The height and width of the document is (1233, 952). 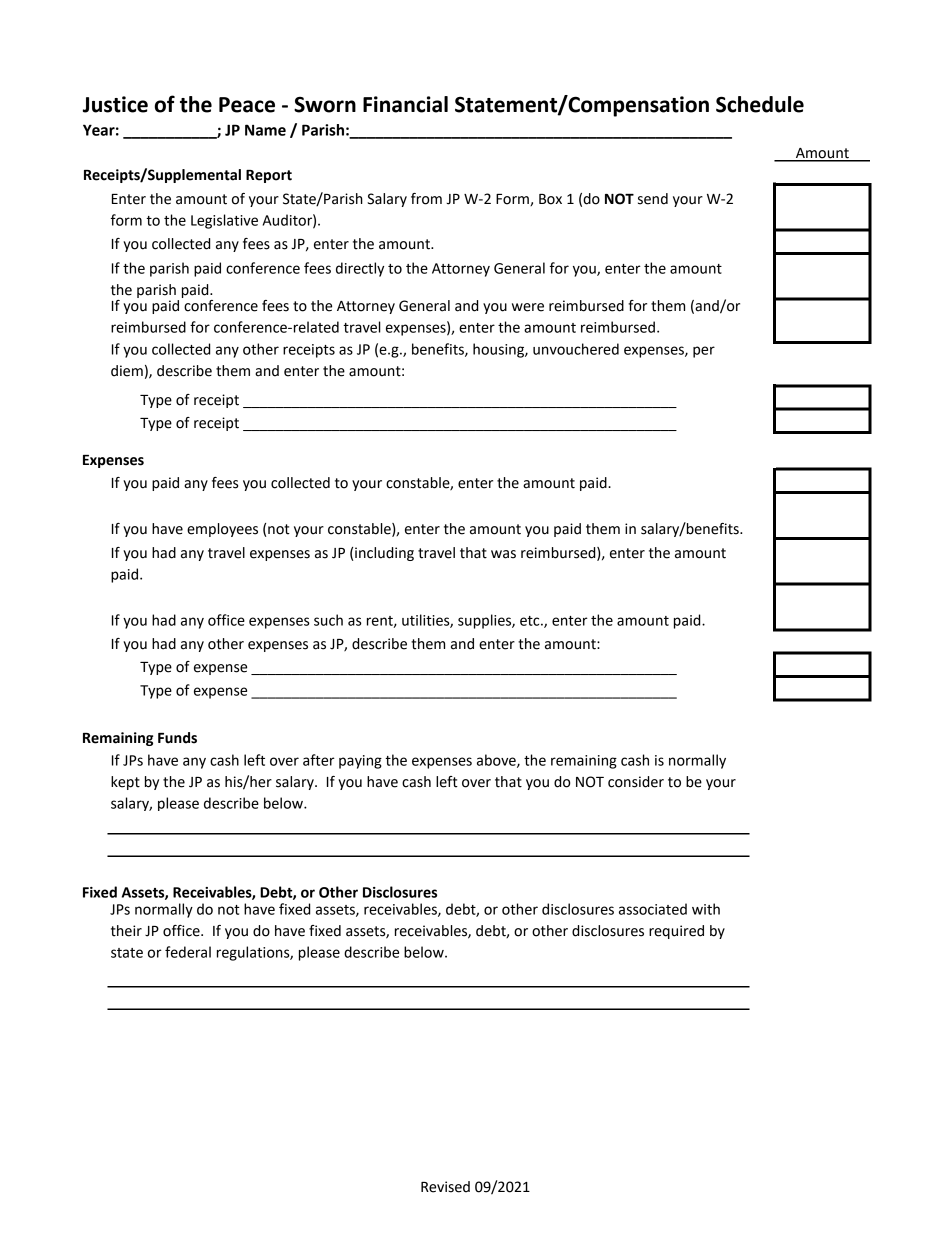 I want to click on Revised, so click(x=445, y=1187).
